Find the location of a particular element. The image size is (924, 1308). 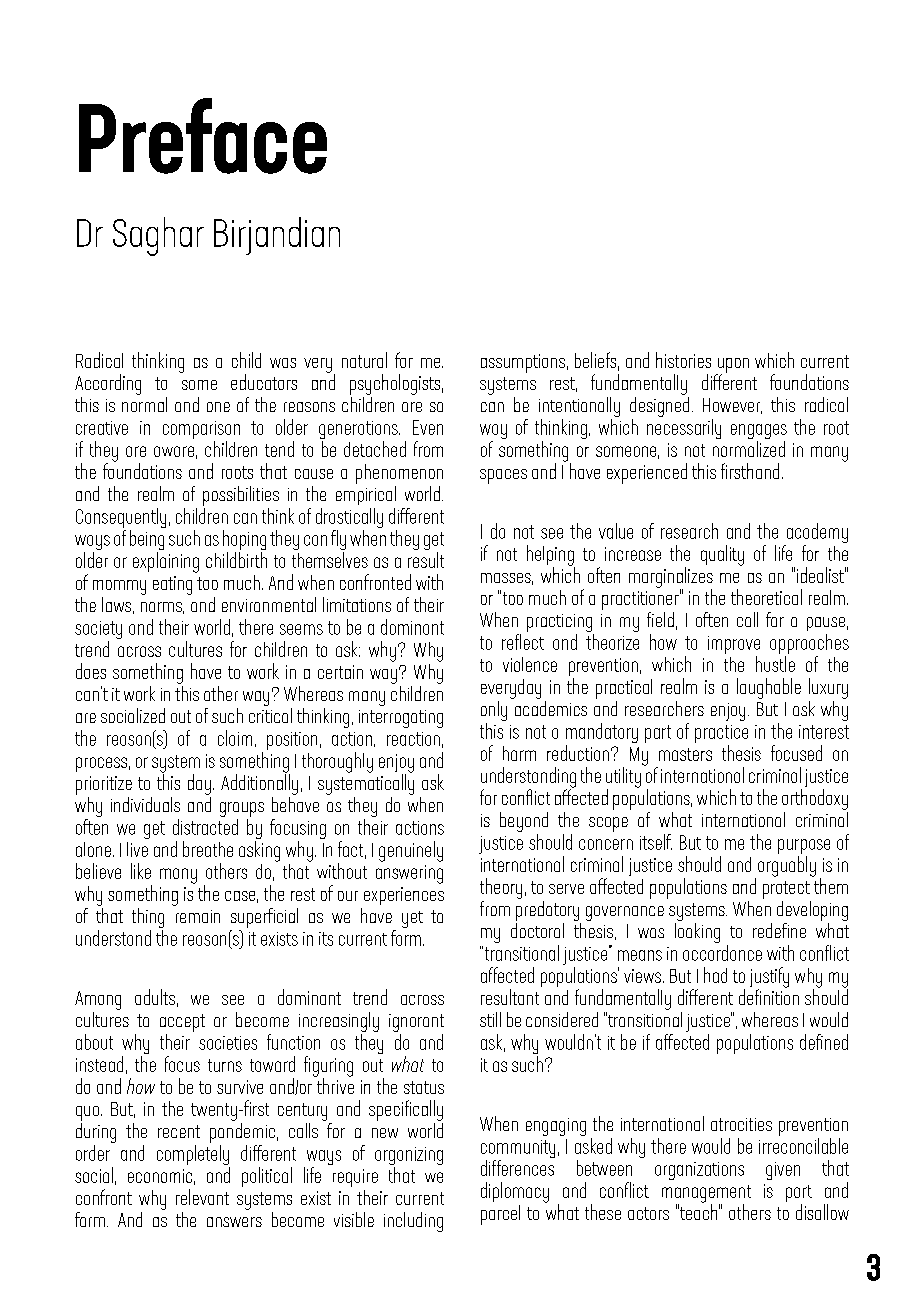

genuinely is located at coordinates (411, 851).
